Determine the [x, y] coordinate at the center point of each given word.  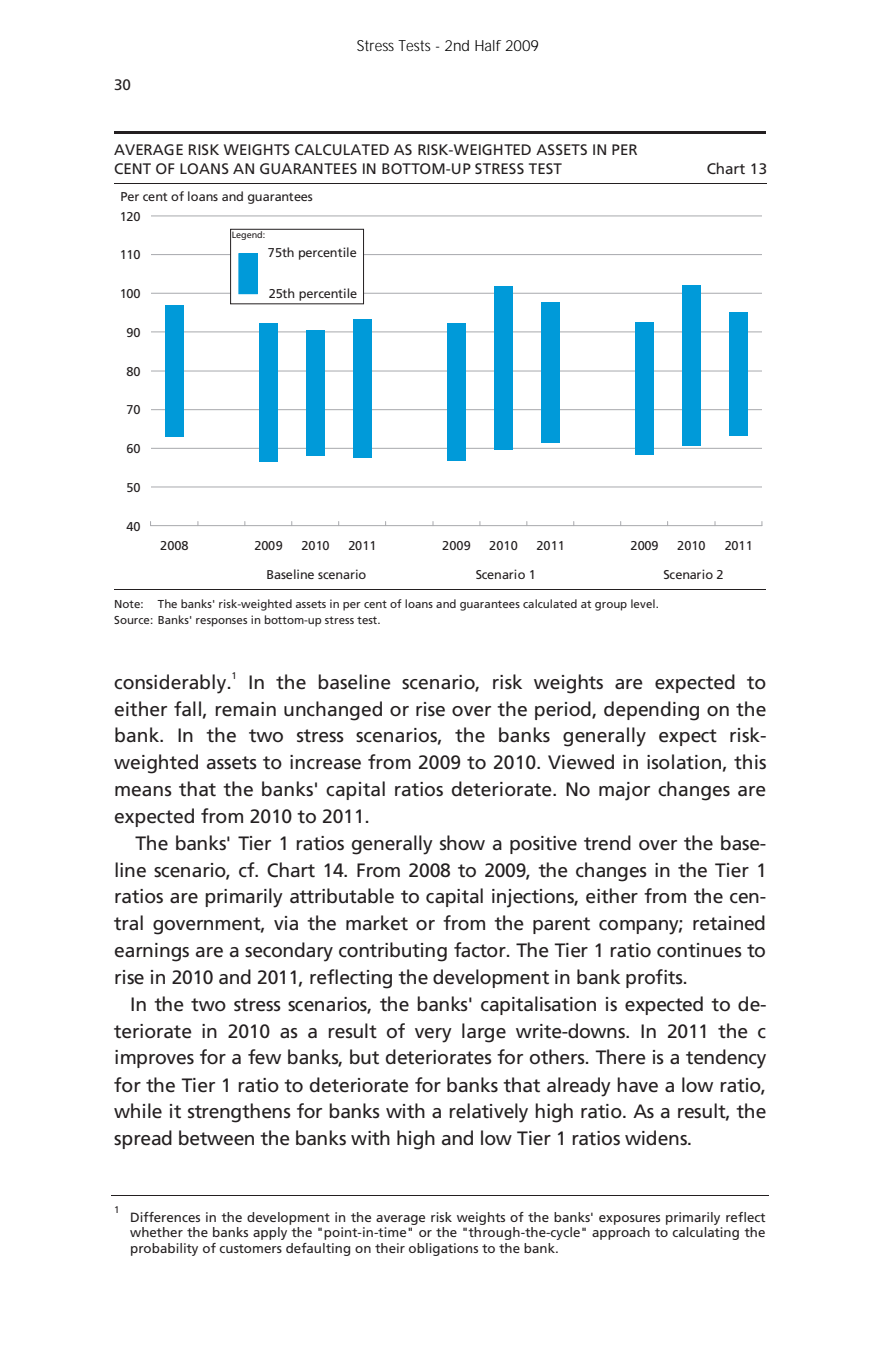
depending [651, 711]
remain [245, 709]
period [564, 710]
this [750, 762]
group [611, 606]
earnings [152, 952]
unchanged [333, 711]
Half [488, 45]
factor [481, 950]
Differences [165, 1217]
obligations [443, 1249]
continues [699, 950]
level [644, 603]
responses [221, 622]
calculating [705, 1233]
